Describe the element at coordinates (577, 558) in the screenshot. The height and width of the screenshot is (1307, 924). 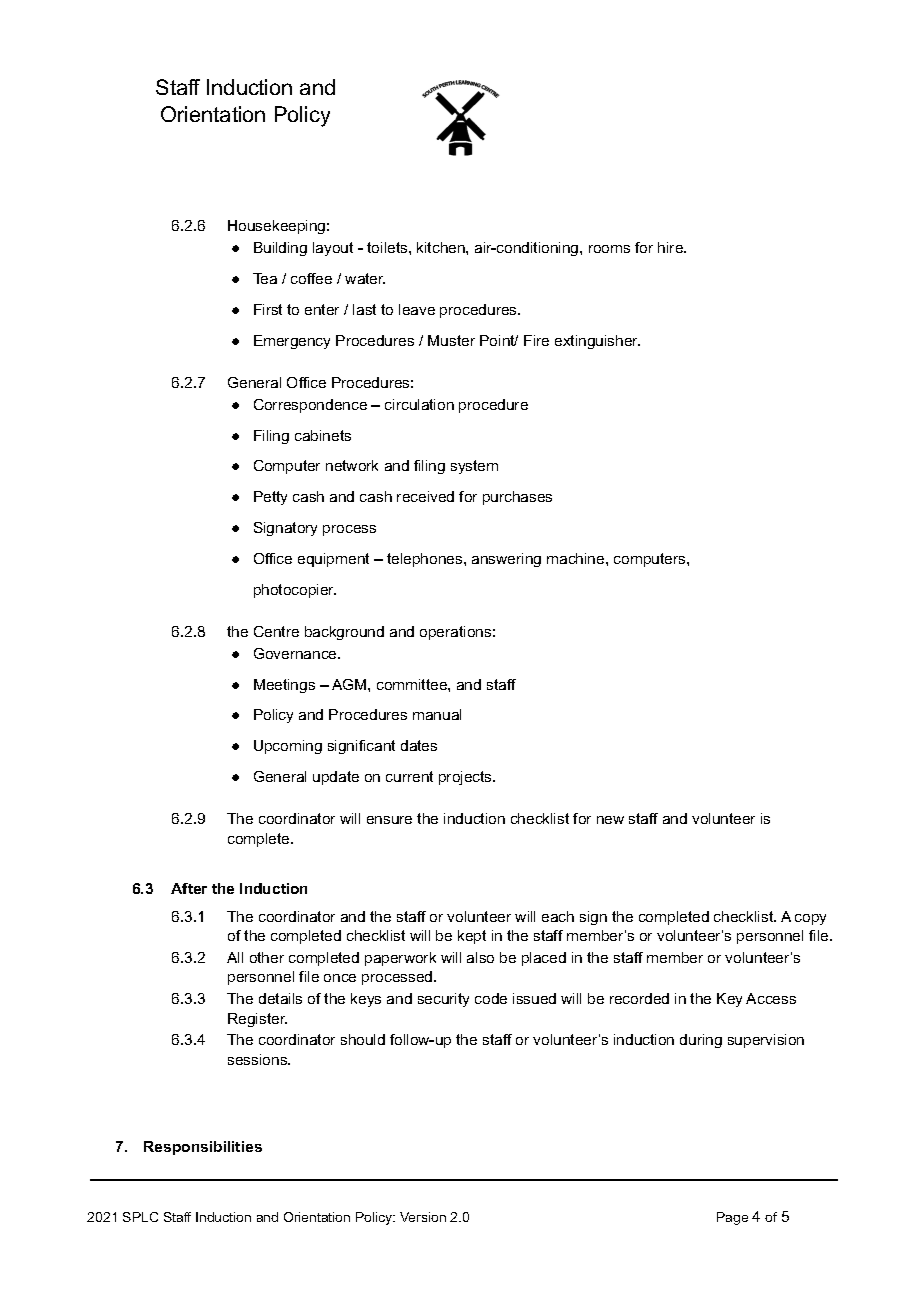
I see `machine` at that location.
